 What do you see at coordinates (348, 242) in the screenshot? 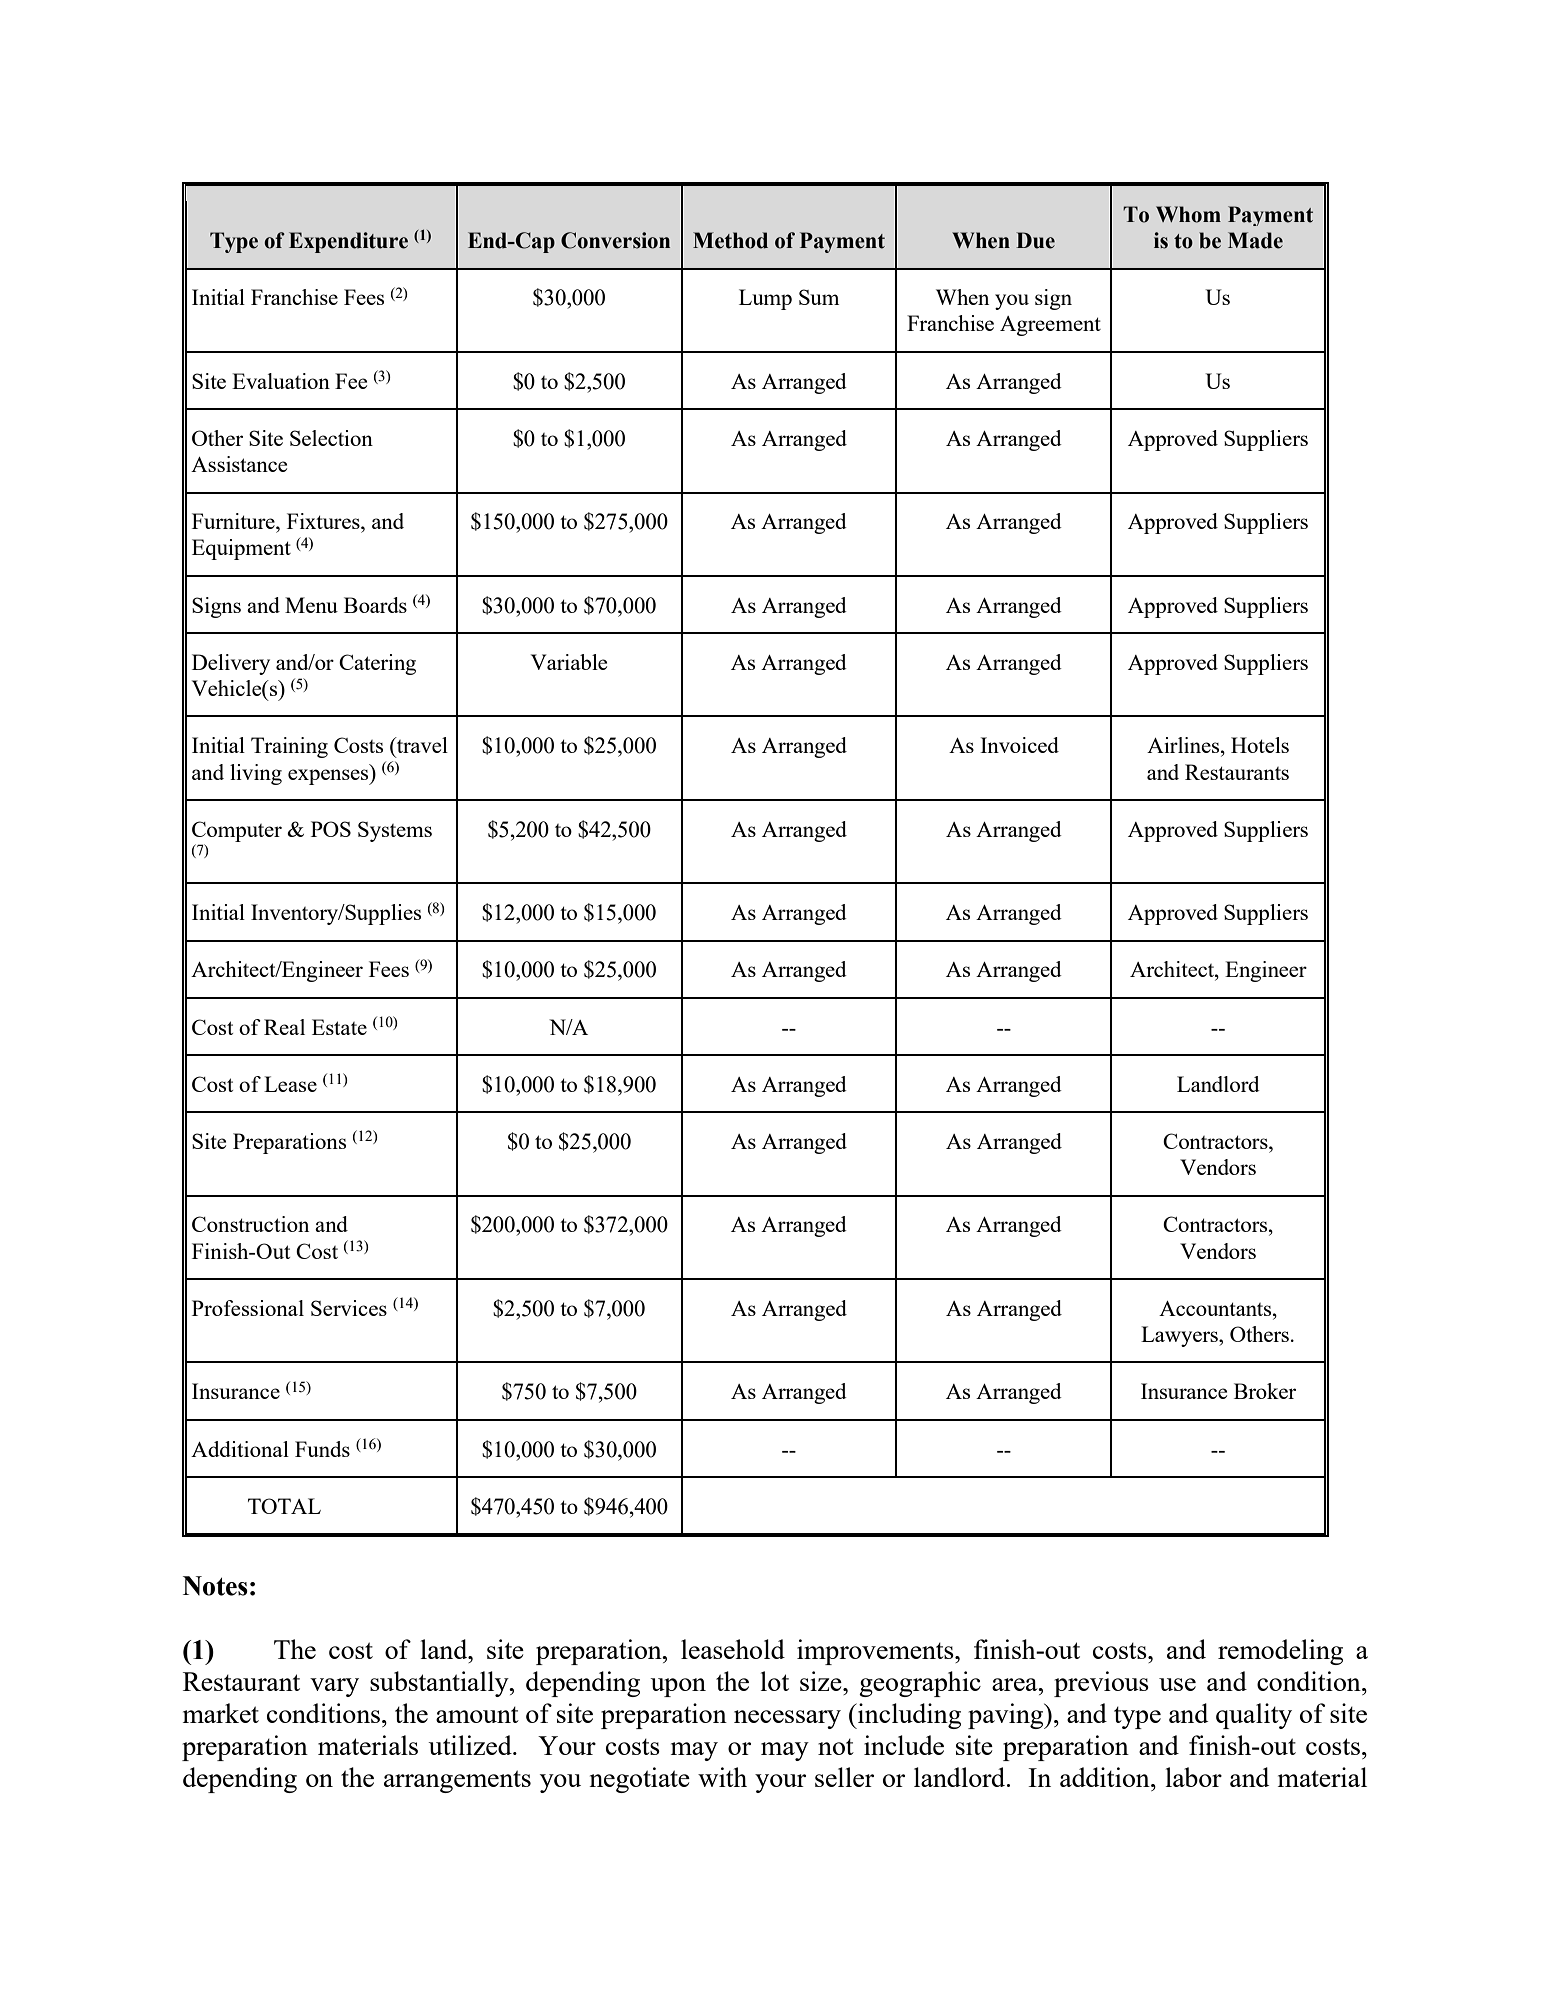
I see `Expenditure` at bounding box center [348, 242].
